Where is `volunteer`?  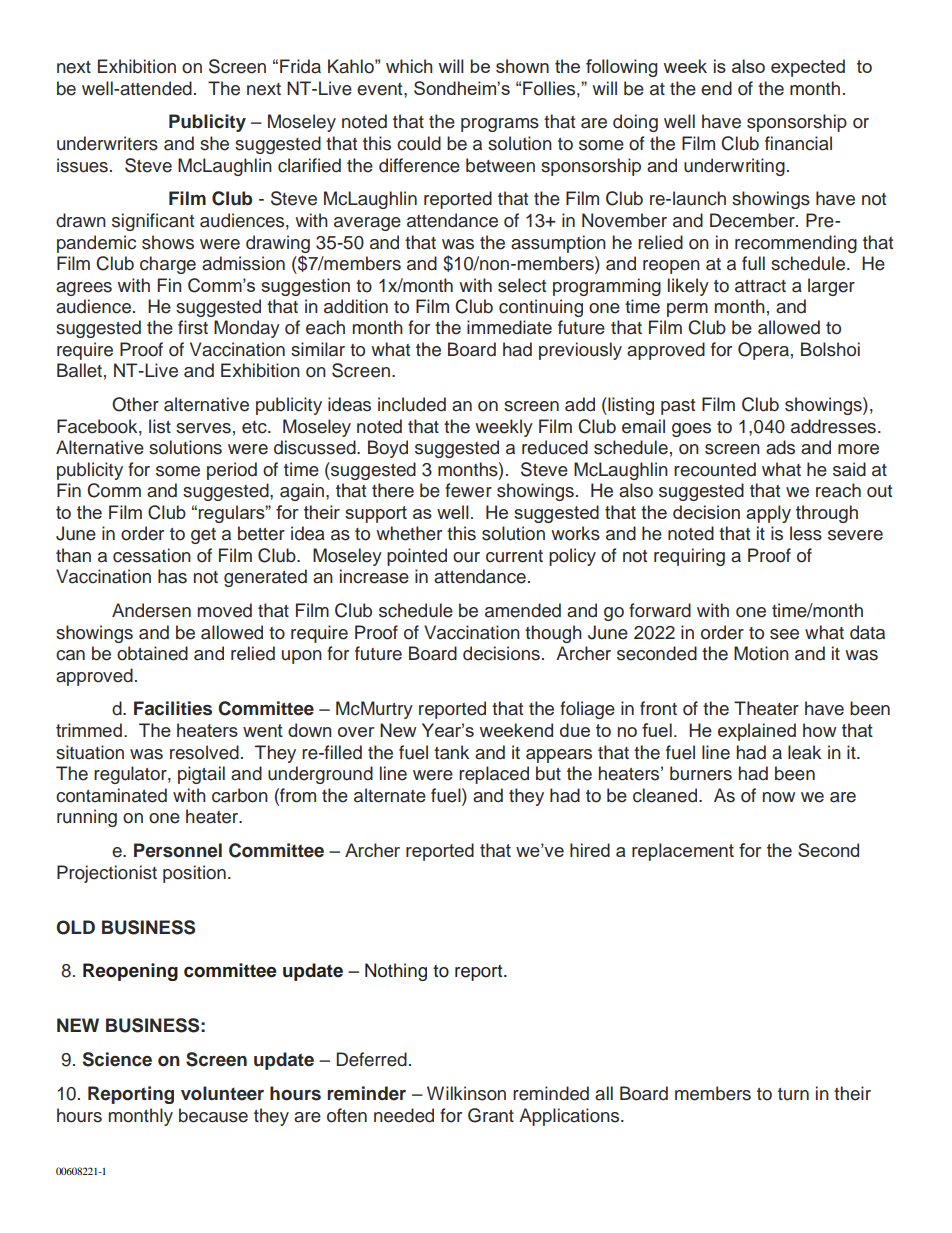
volunteer is located at coordinates (222, 1093).
